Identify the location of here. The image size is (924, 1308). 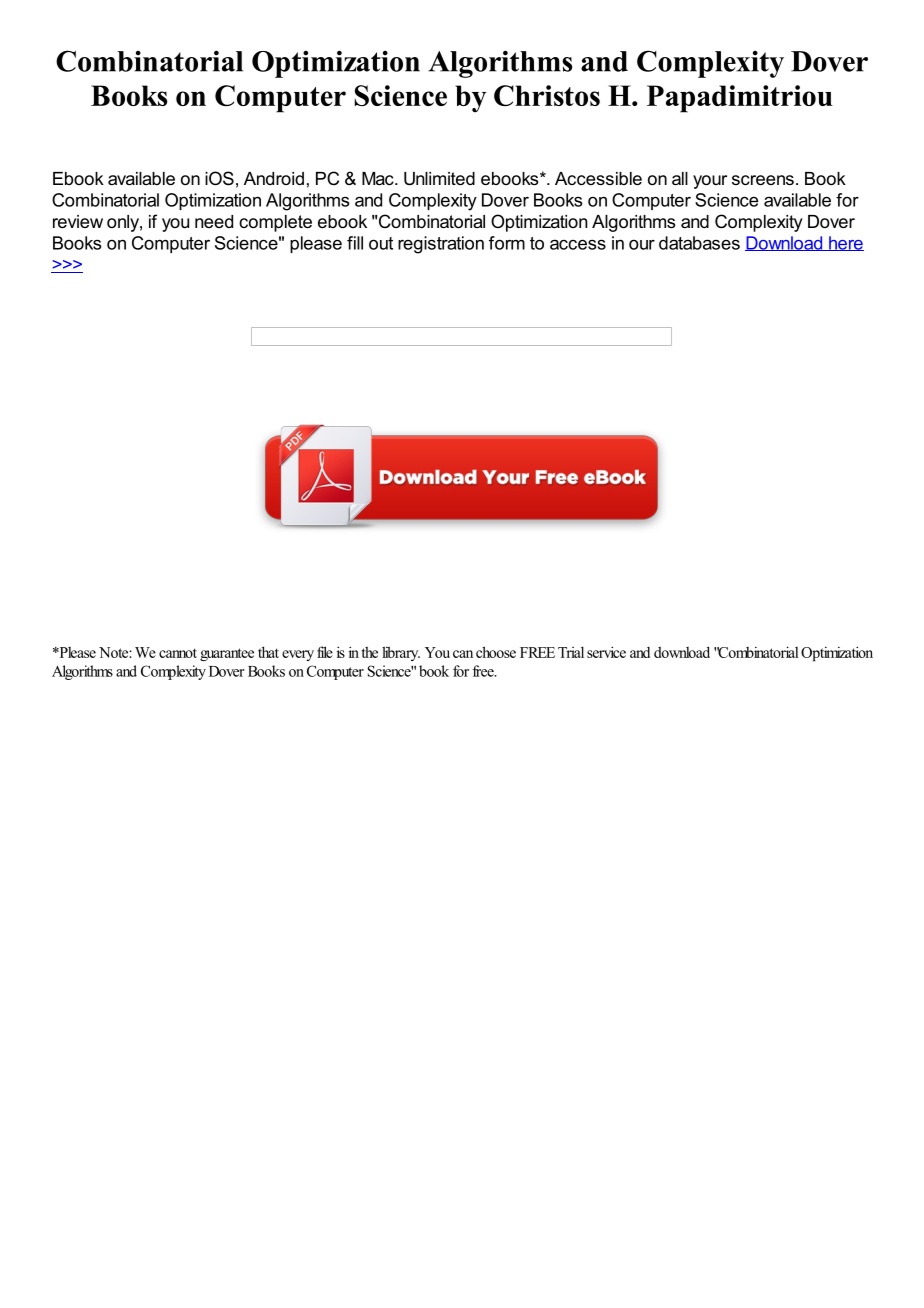
(845, 243).
